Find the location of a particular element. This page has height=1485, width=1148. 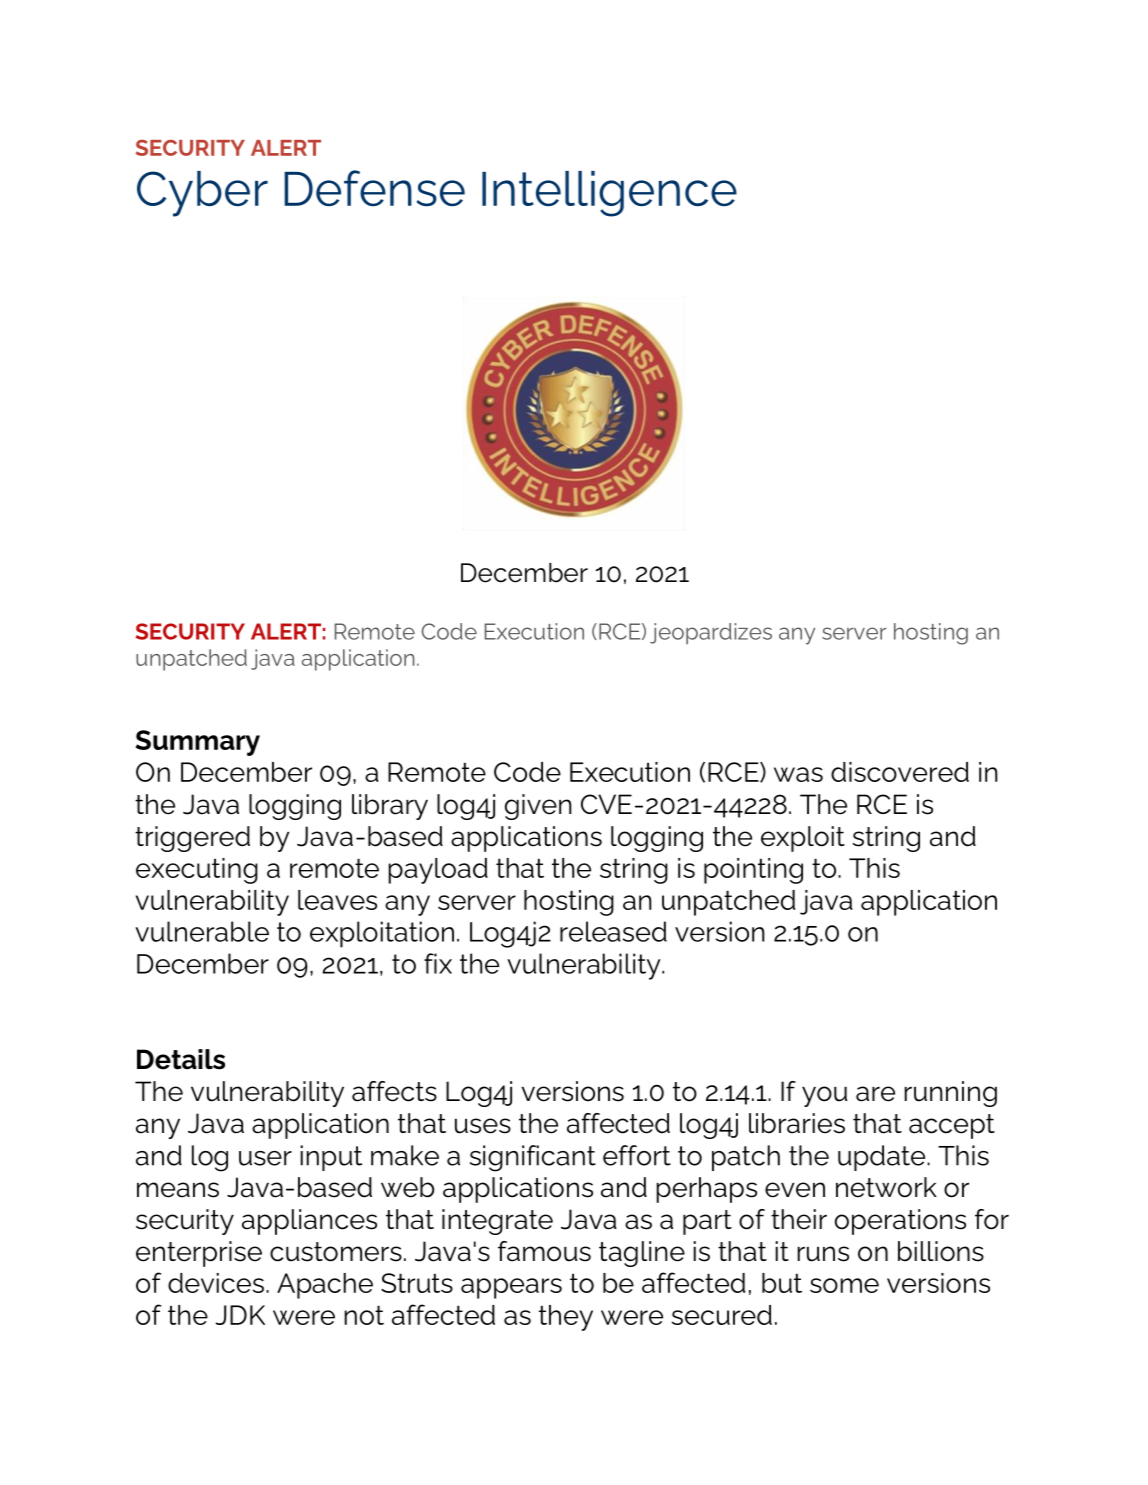

Summary is located at coordinates (198, 743).
